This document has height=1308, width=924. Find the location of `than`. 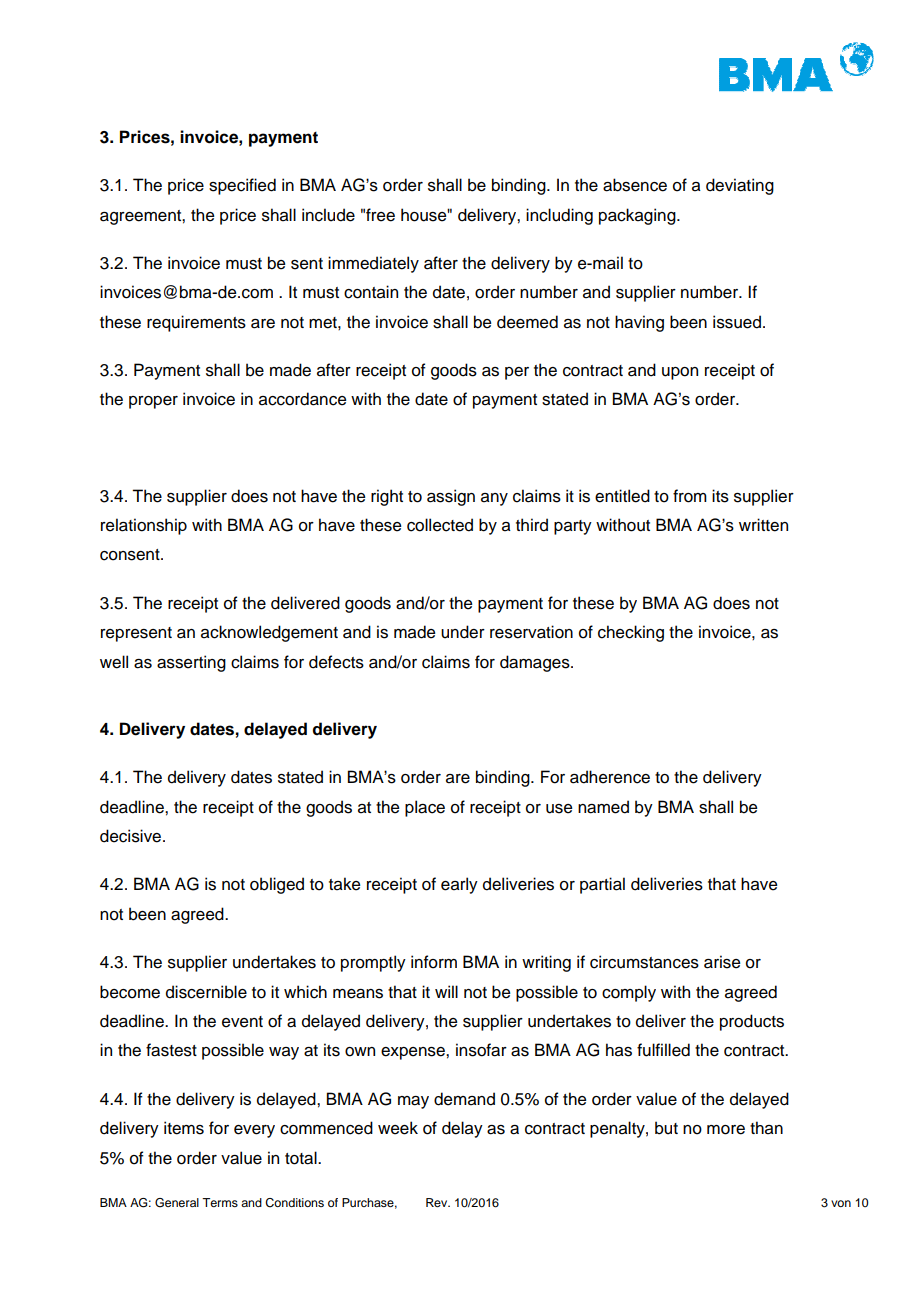

than is located at coordinates (766, 1128).
